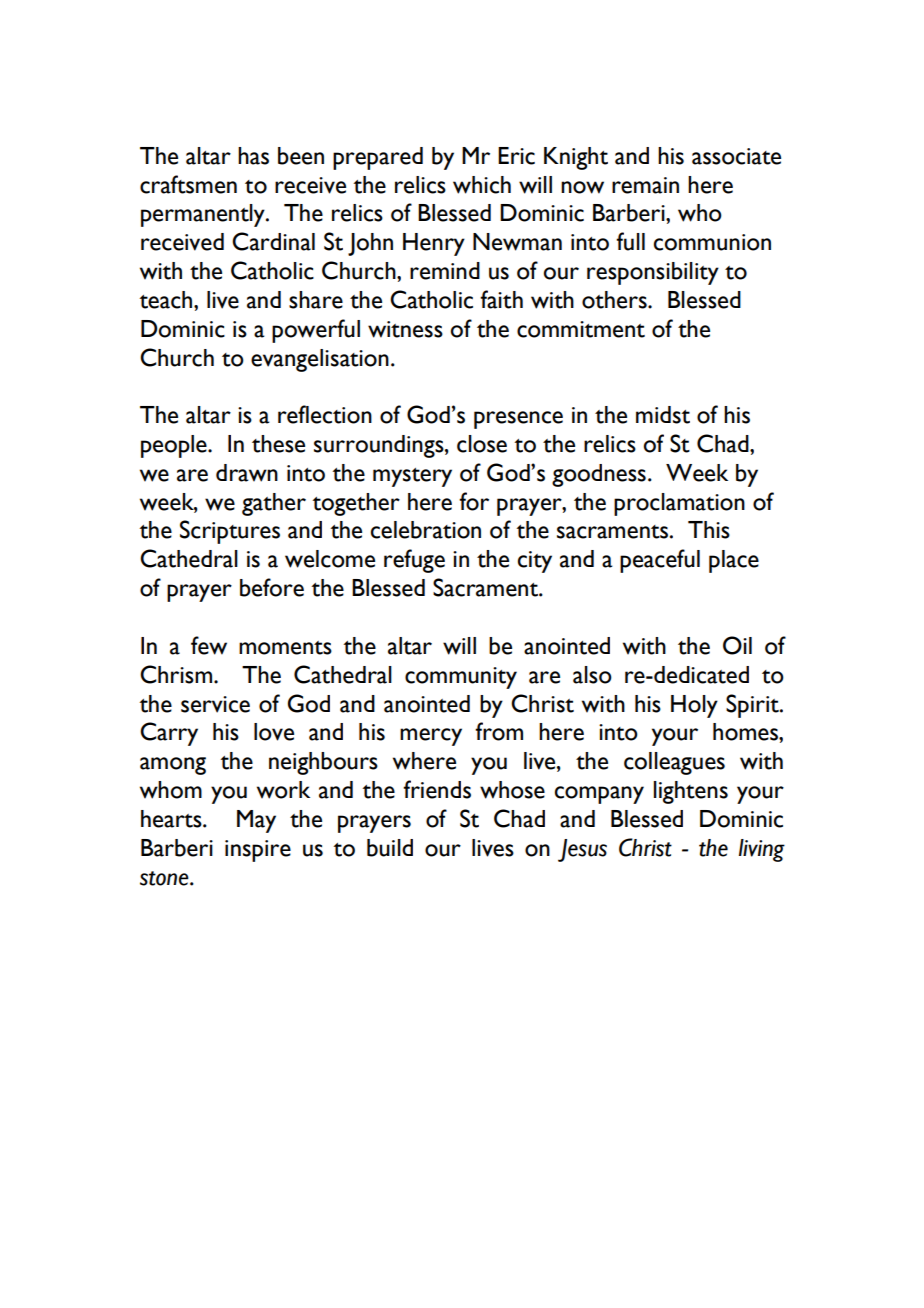 This image has width=924, height=1308. What do you see at coordinates (256, 821) in the image?
I see `May` at bounding box center [256, 821].
